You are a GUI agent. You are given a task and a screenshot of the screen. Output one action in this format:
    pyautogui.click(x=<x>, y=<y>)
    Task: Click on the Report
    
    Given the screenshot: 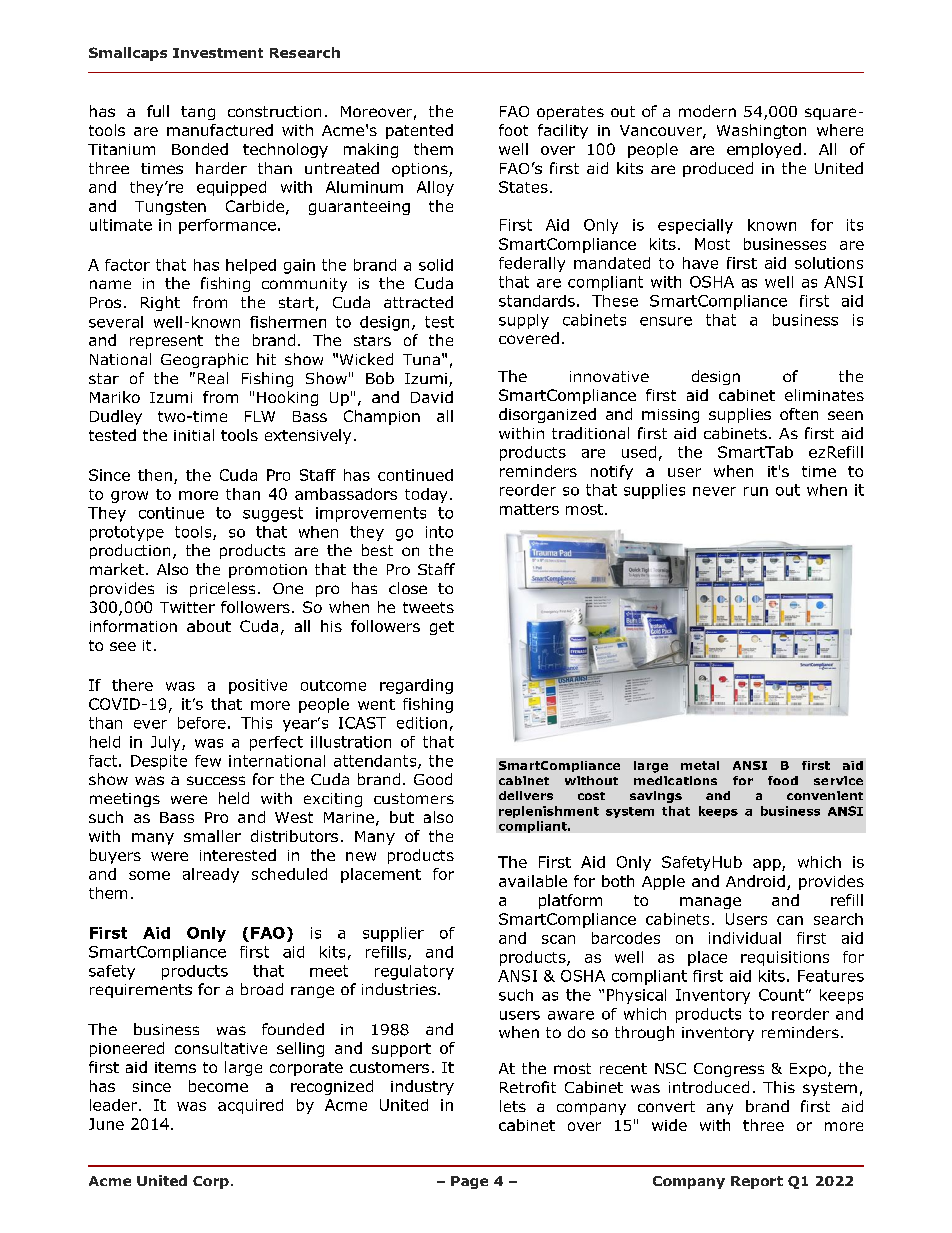 What is the action you would take?
    pyautogui.click(x=757, y=1182)
